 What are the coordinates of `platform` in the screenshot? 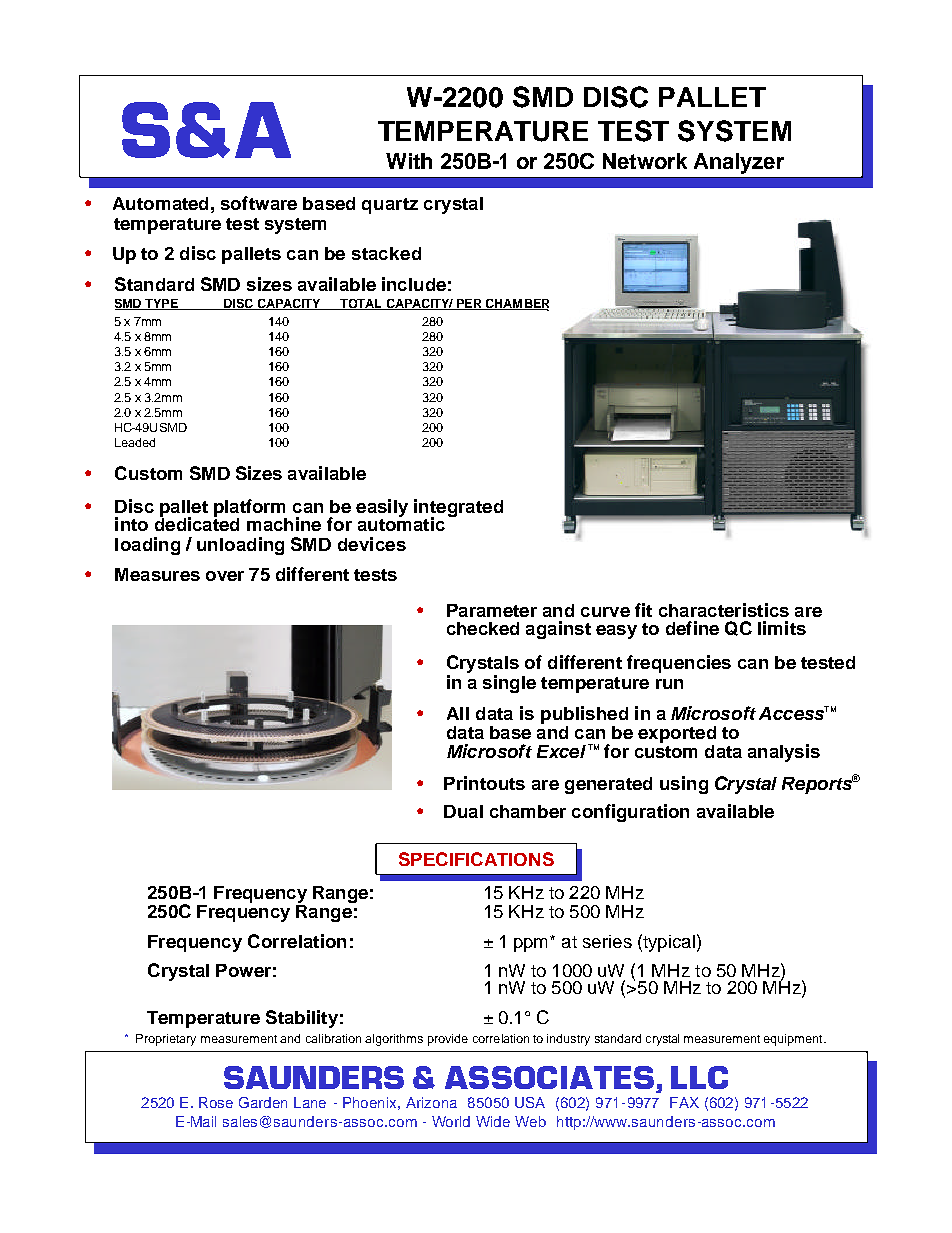 It's located at (250, 509).
